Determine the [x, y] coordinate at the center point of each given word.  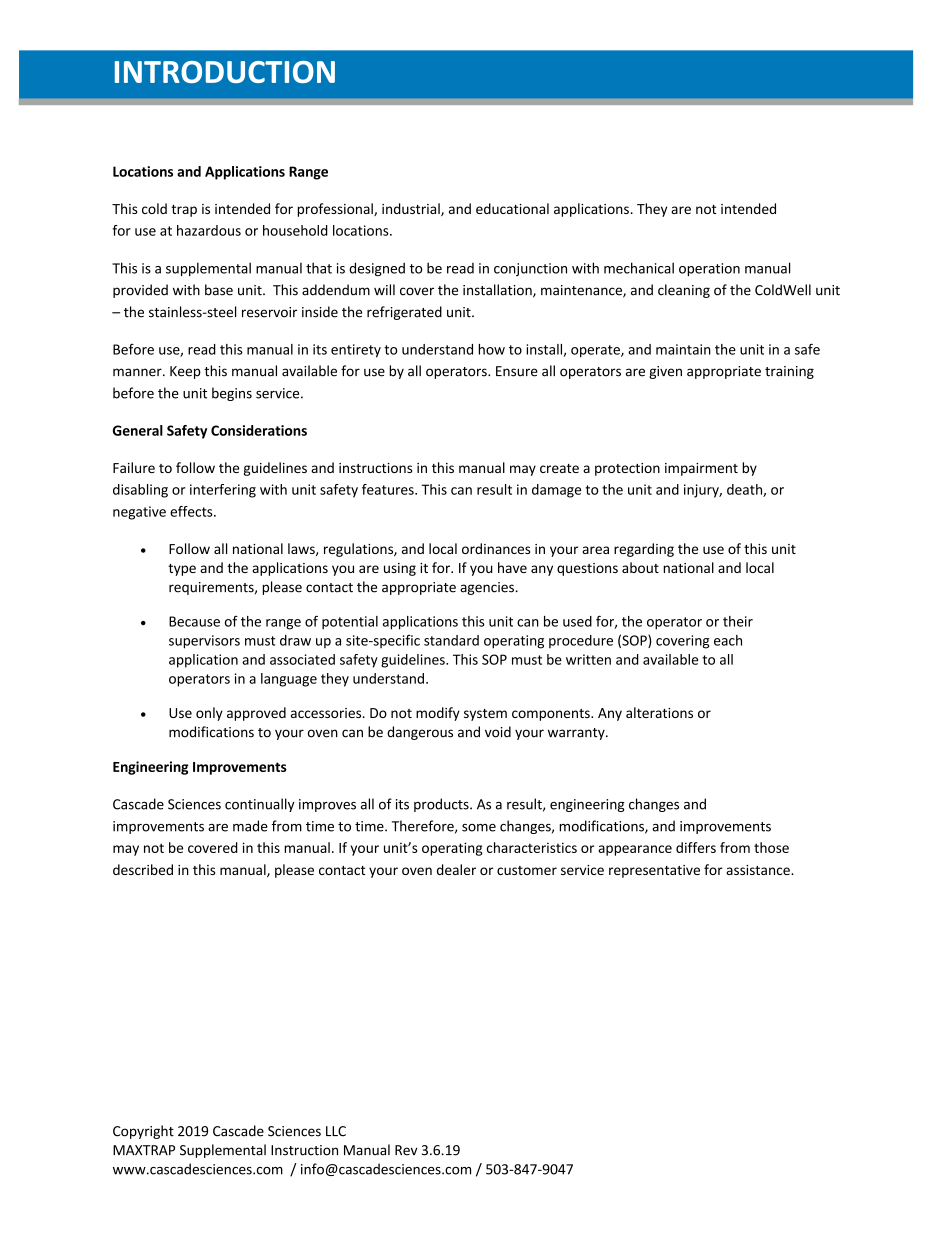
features [389, 489]
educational [512, 208]
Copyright [143, 1132]
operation [709, 269]
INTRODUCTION [225, 72]
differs [696, 847]
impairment [701, 469]
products [442, 805]
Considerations [259, 430]
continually [260, 805]
